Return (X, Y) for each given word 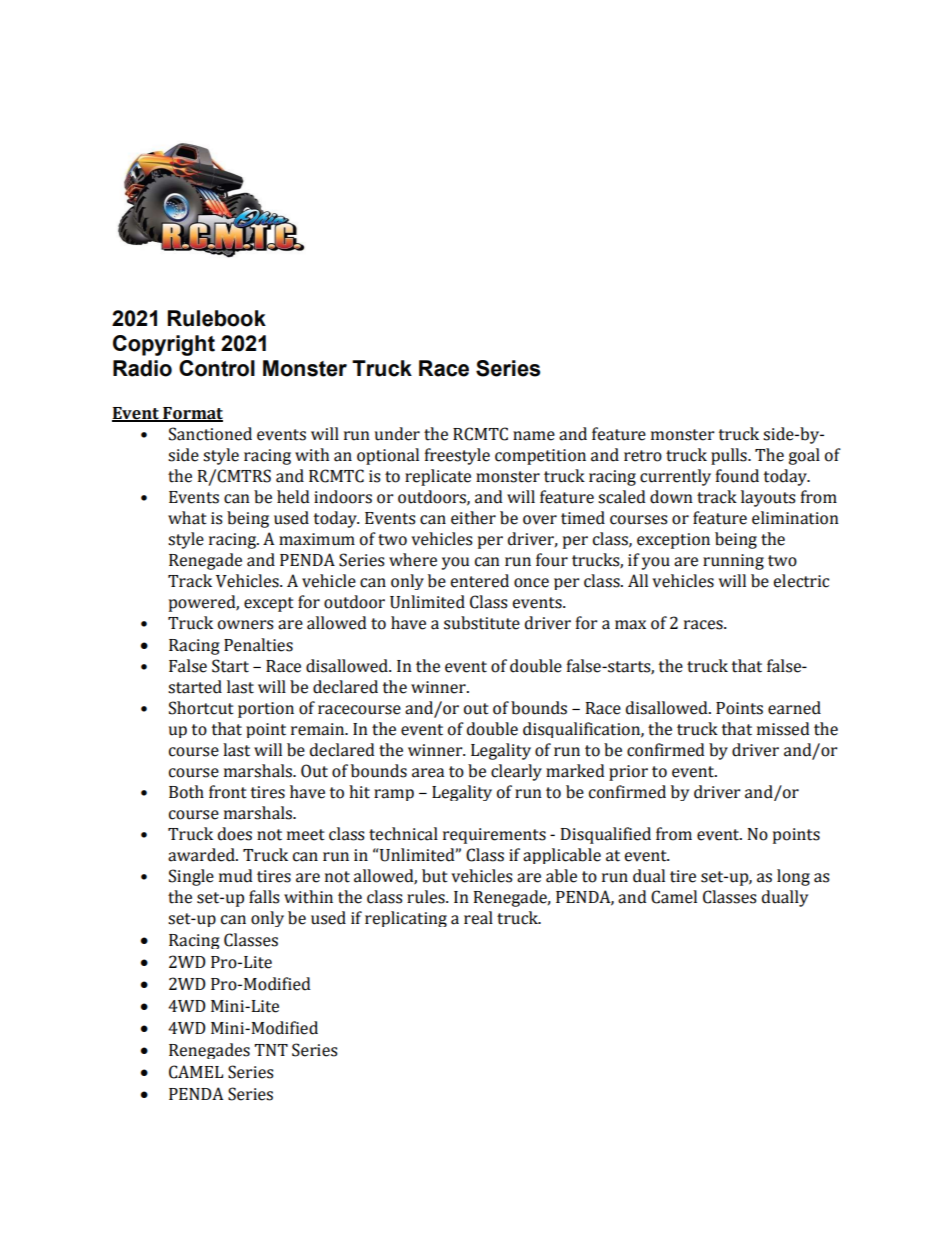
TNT (271, 1050)
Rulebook (217, 318)
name (534, 436)
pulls (730, 456)
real (478, 918)
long (793, 877)
